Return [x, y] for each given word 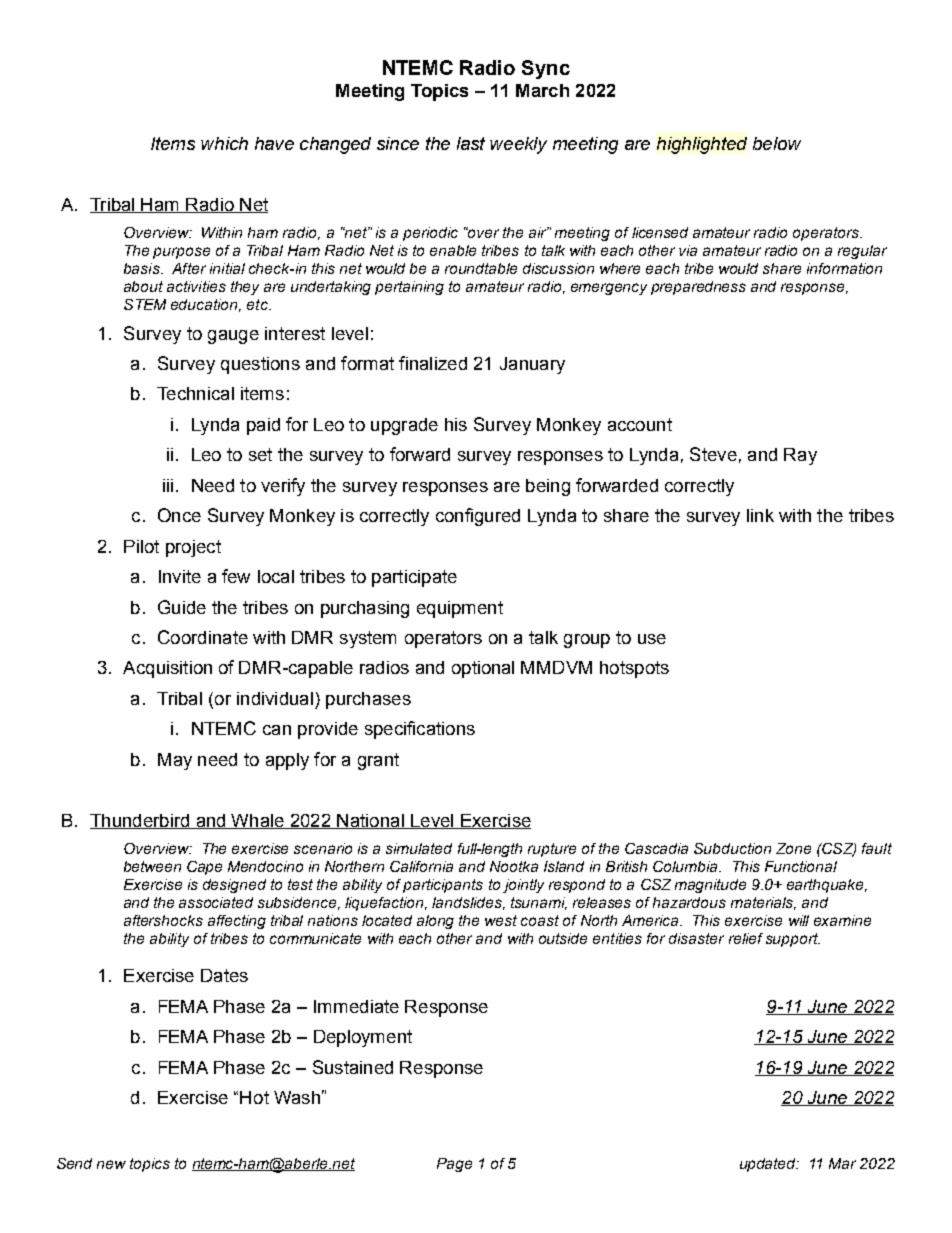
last [471, 143]
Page [454, 1165]
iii [168, 485]
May [175, 761]
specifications [420, 730]
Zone [793, 848]
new [111, 1164]
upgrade [404, 426]
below [777, 143]
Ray [800, 456]
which [224, 143]
